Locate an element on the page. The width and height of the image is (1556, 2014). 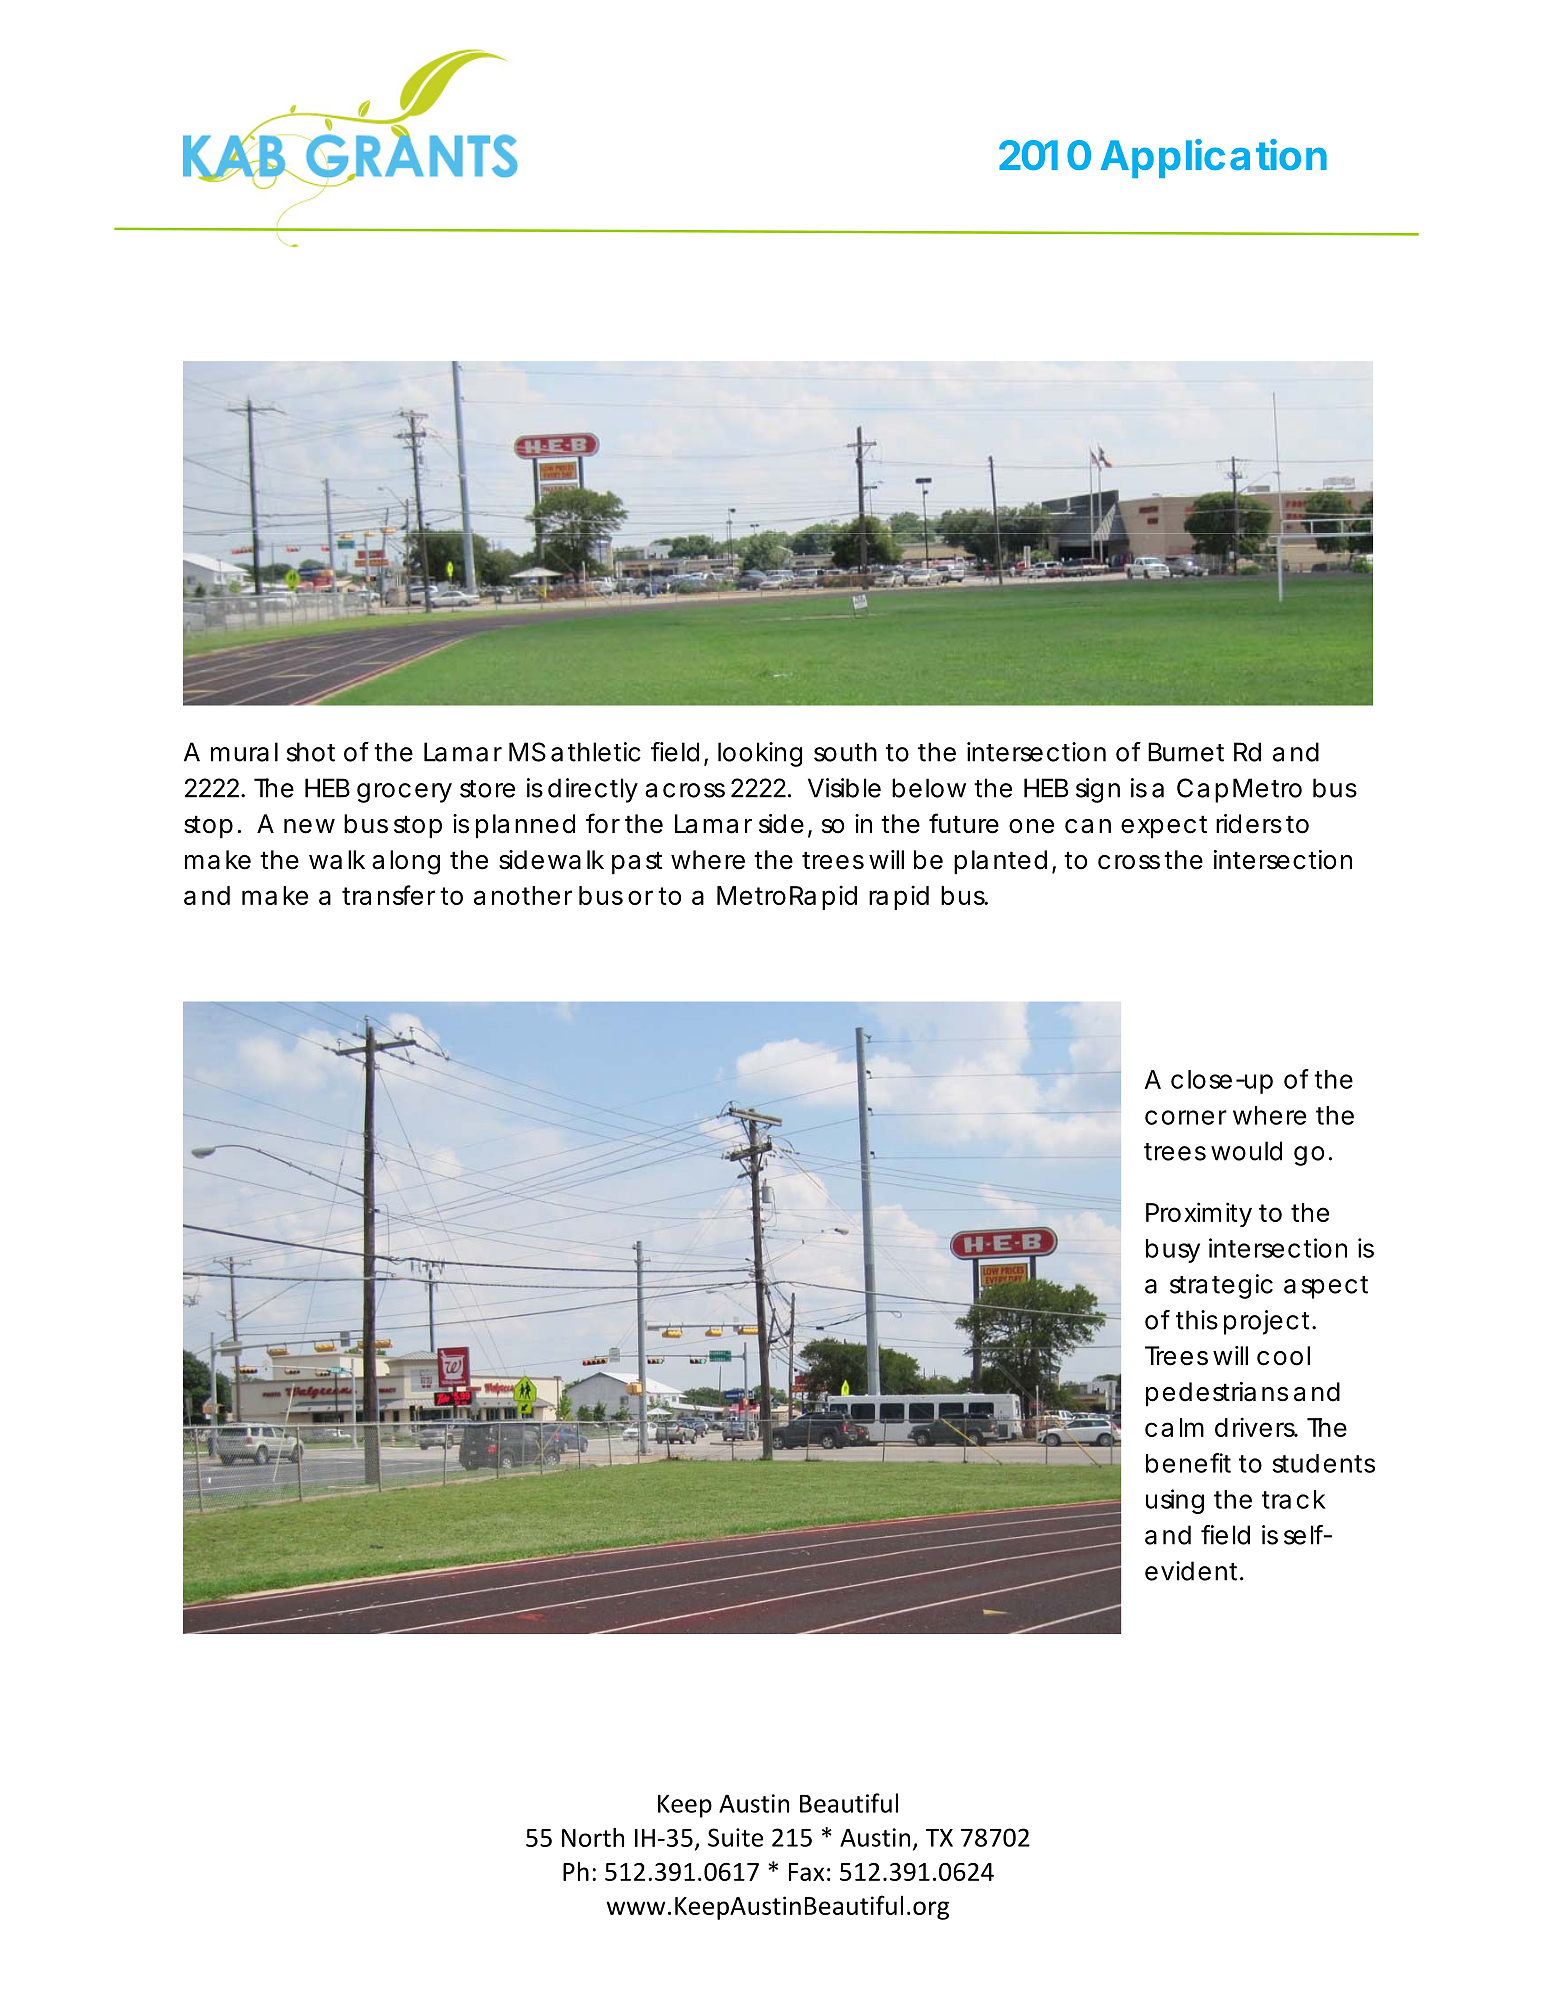
Visible is located at coordinates (844, 788).
